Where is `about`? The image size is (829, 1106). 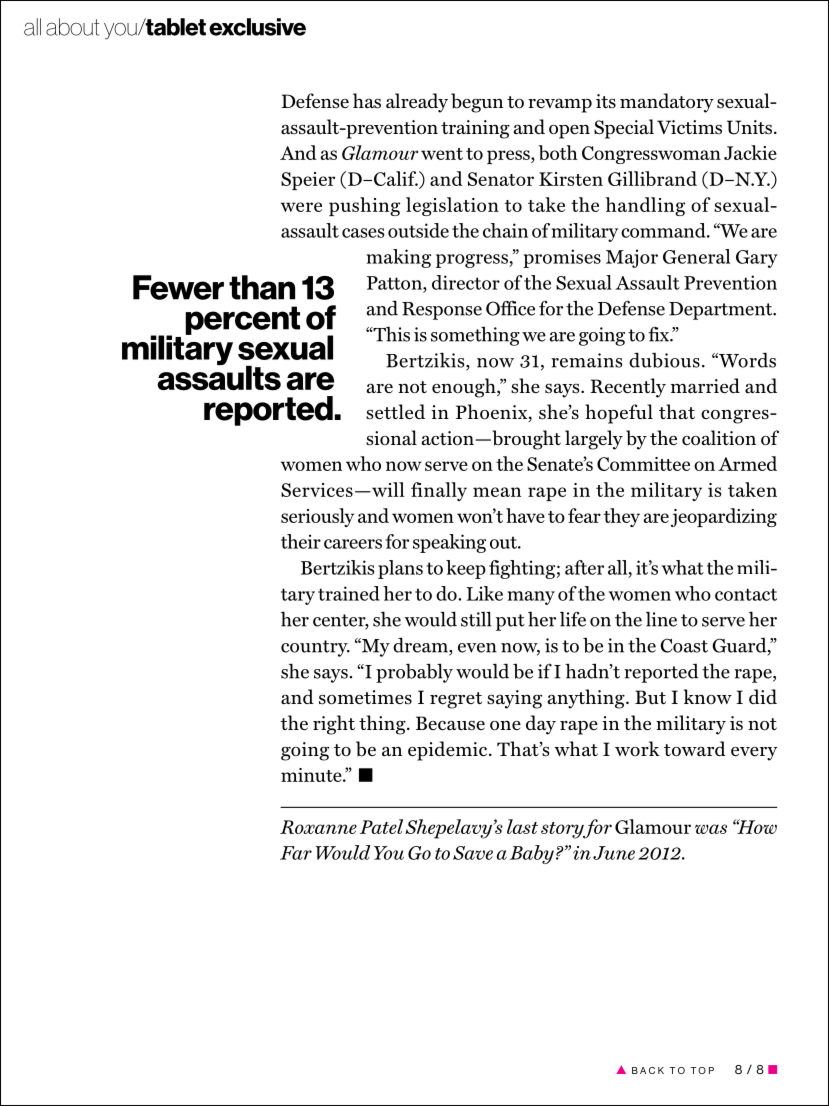 about is located at coordinates (73, 27).
